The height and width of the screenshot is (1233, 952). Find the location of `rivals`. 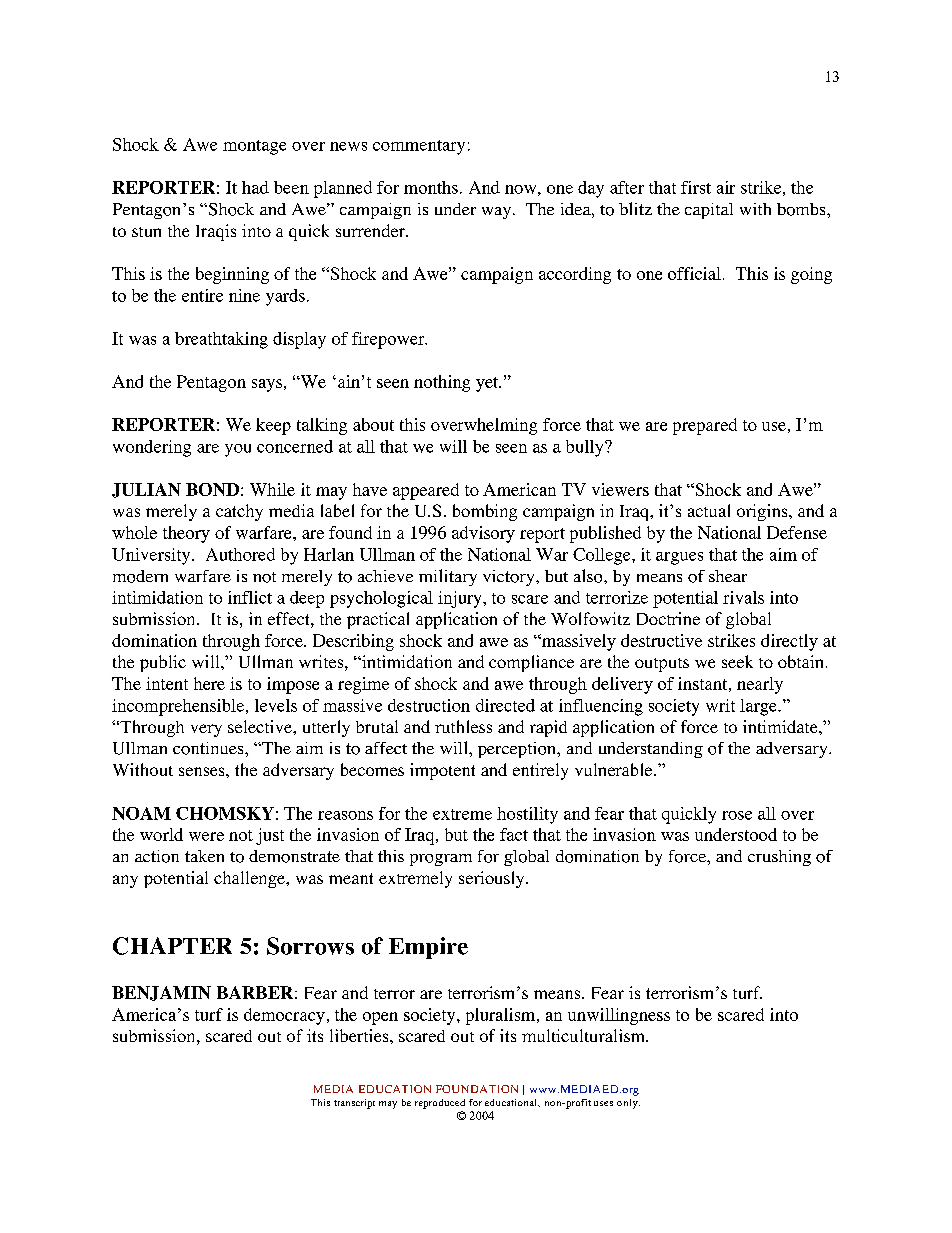

rivals is located at coordinates (743, 597).
